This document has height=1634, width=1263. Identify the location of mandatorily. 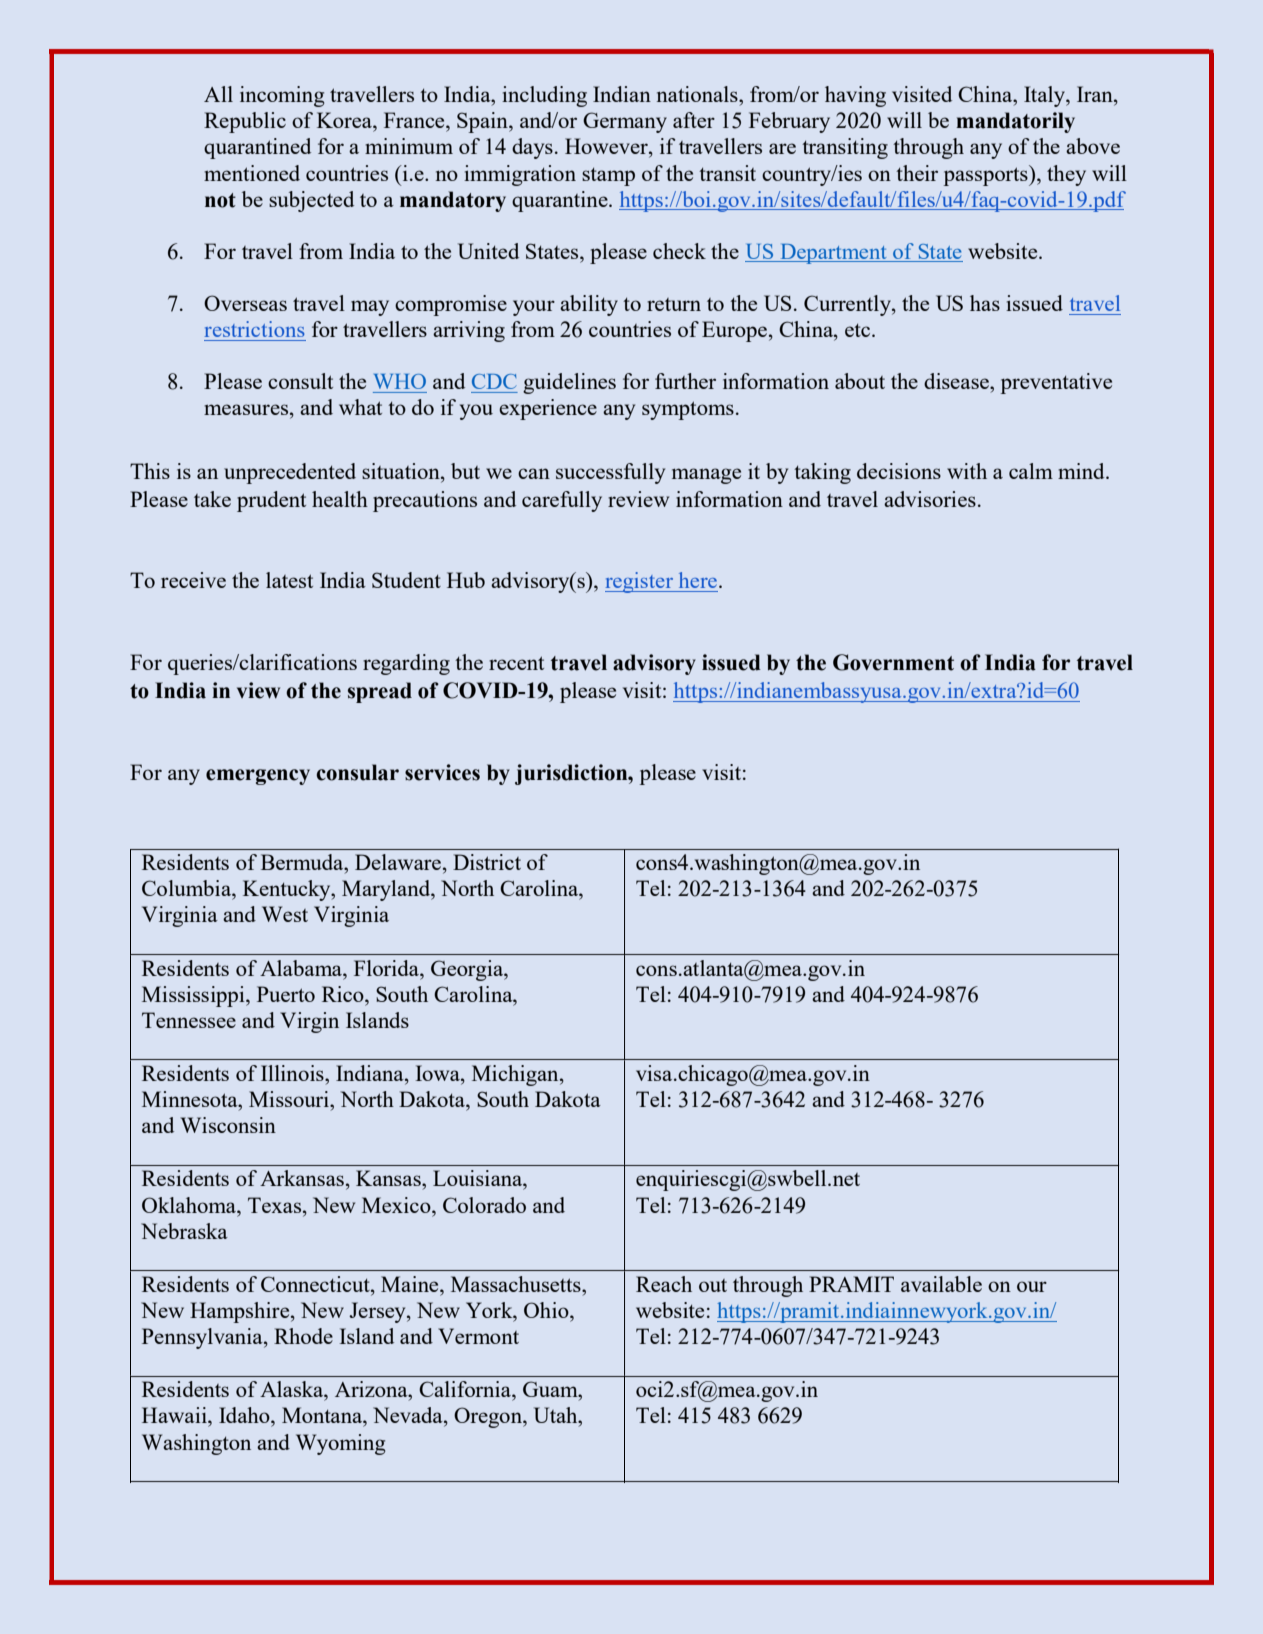
(1015, 122).
